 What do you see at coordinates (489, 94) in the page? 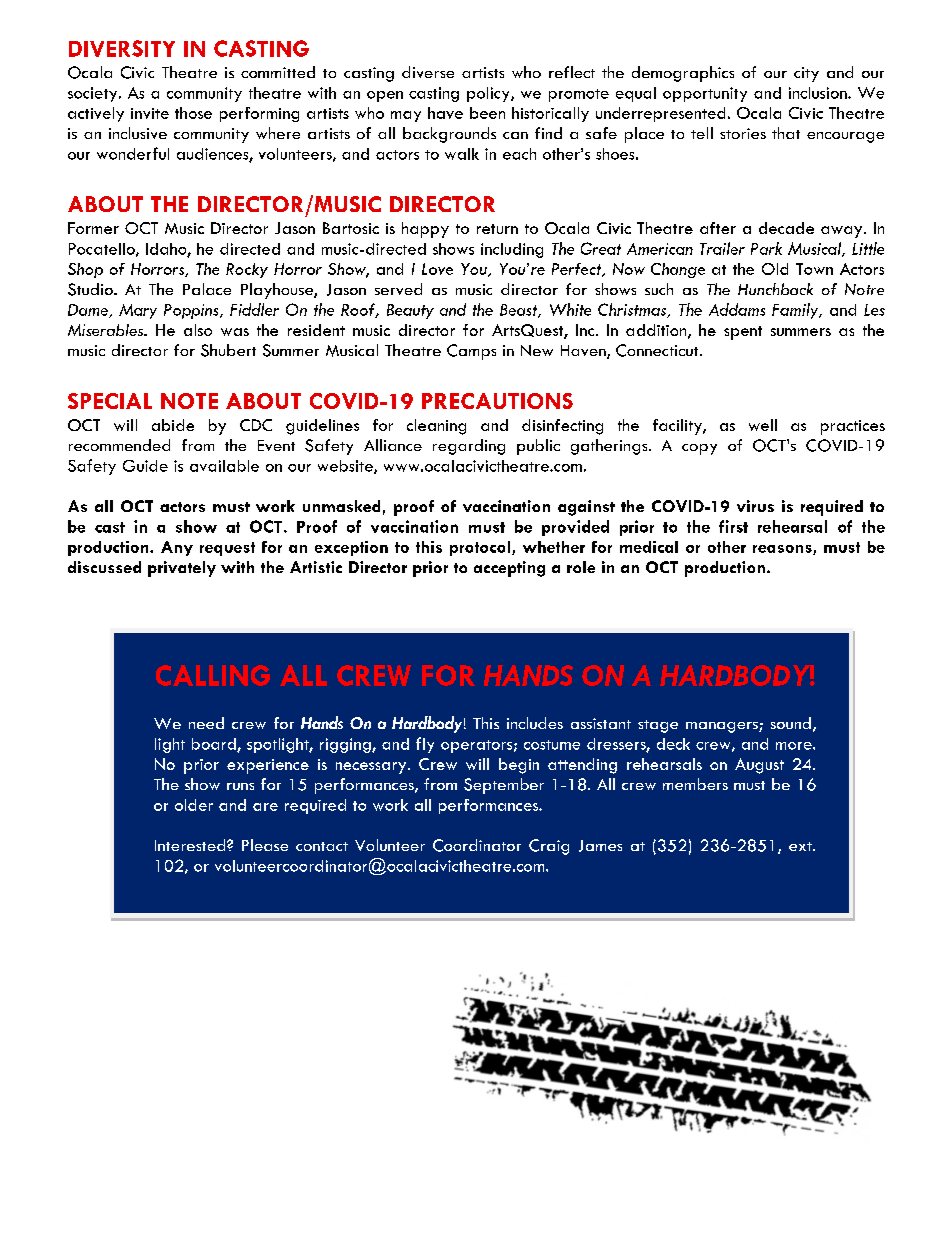
I see `policy` at bounding box center [489, 94].
